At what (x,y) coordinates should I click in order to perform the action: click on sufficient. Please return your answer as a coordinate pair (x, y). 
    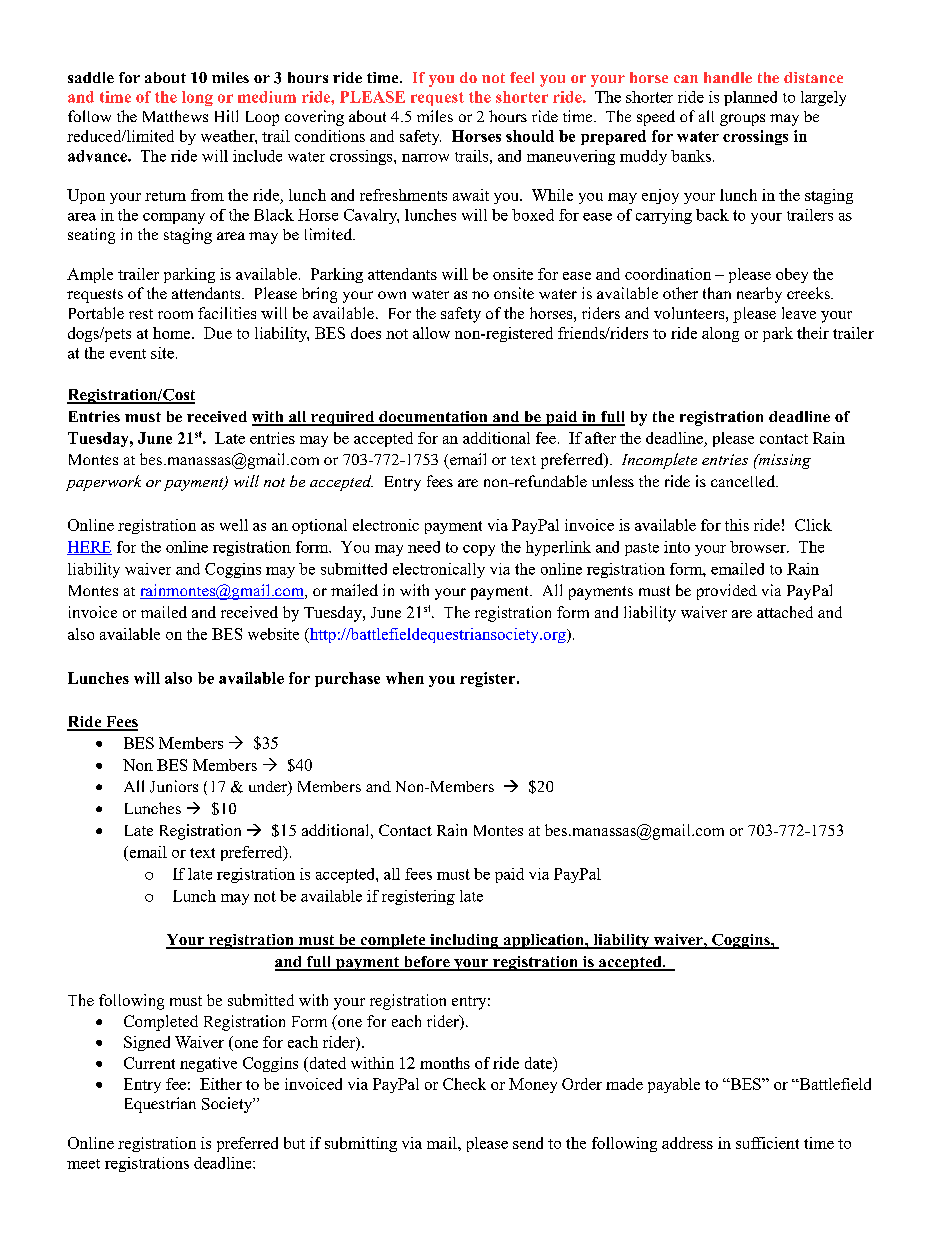
    Looking at the image, I should click on (767, 1143).
